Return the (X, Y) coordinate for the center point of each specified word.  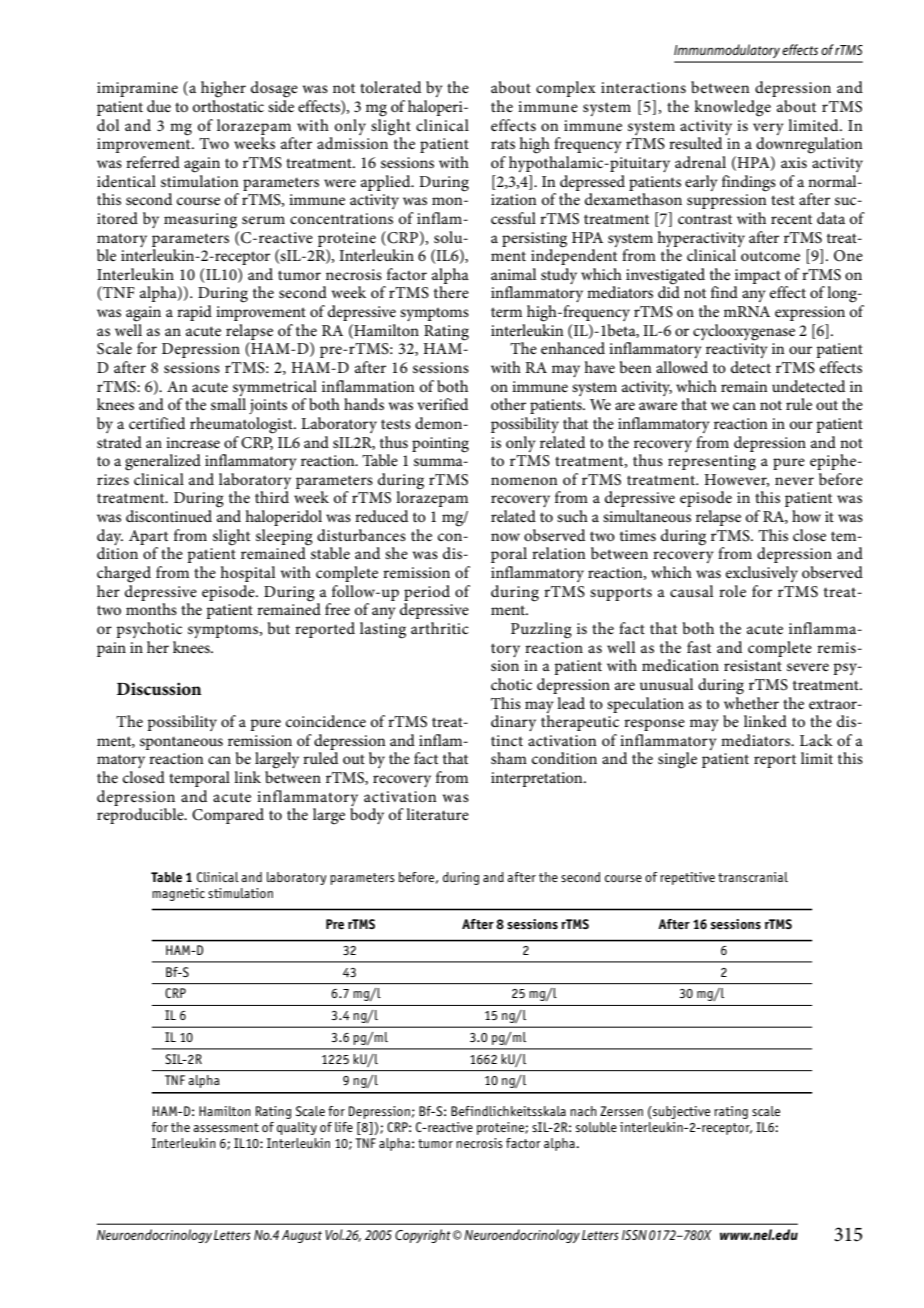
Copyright (423, 1236)
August (302, 1236)
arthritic (440, 628)
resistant (753, 665)
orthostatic (228, 106)
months (151, 609)
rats (503, 144)
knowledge (732, 108)
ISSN (634, 1235)
